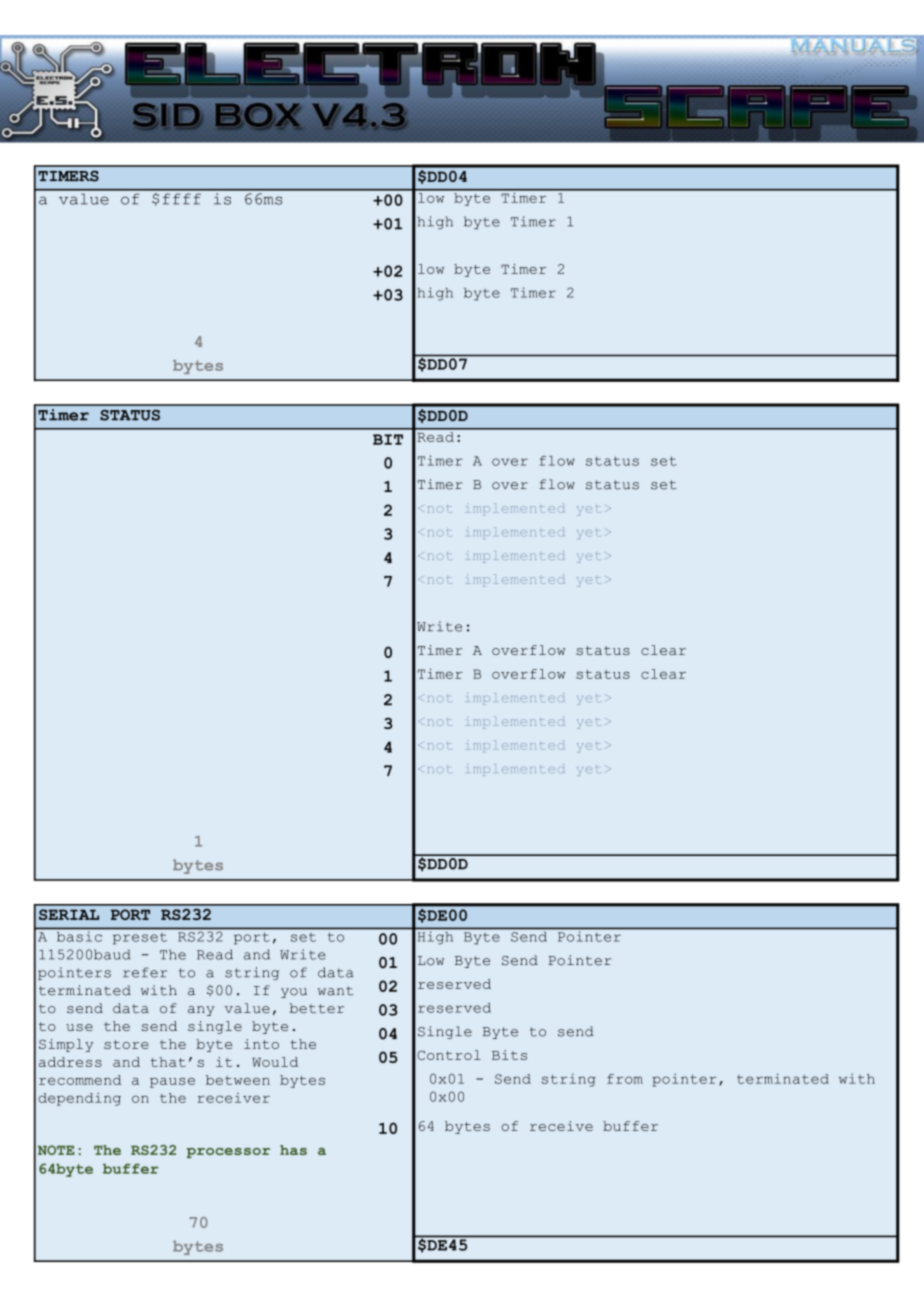 The height and width of the screenshot is (1308, 924). Describe the element at coordinates (317, 1008) in the screenshot. I see `better` at that location.
